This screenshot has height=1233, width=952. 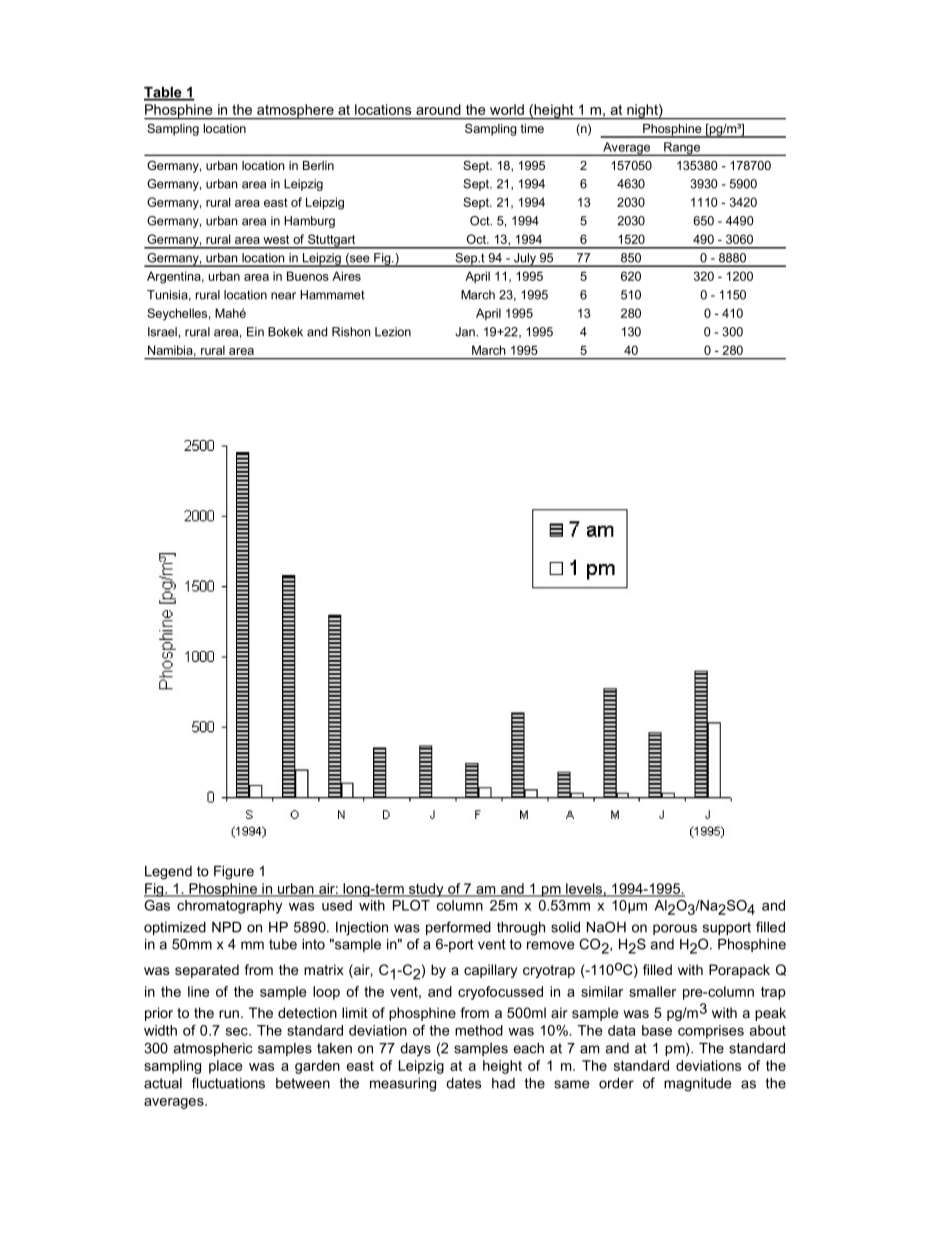 What do you see at coordinates (234, 873) in the screenshot?
I see `Figure` at bounding box center [234, 873].
